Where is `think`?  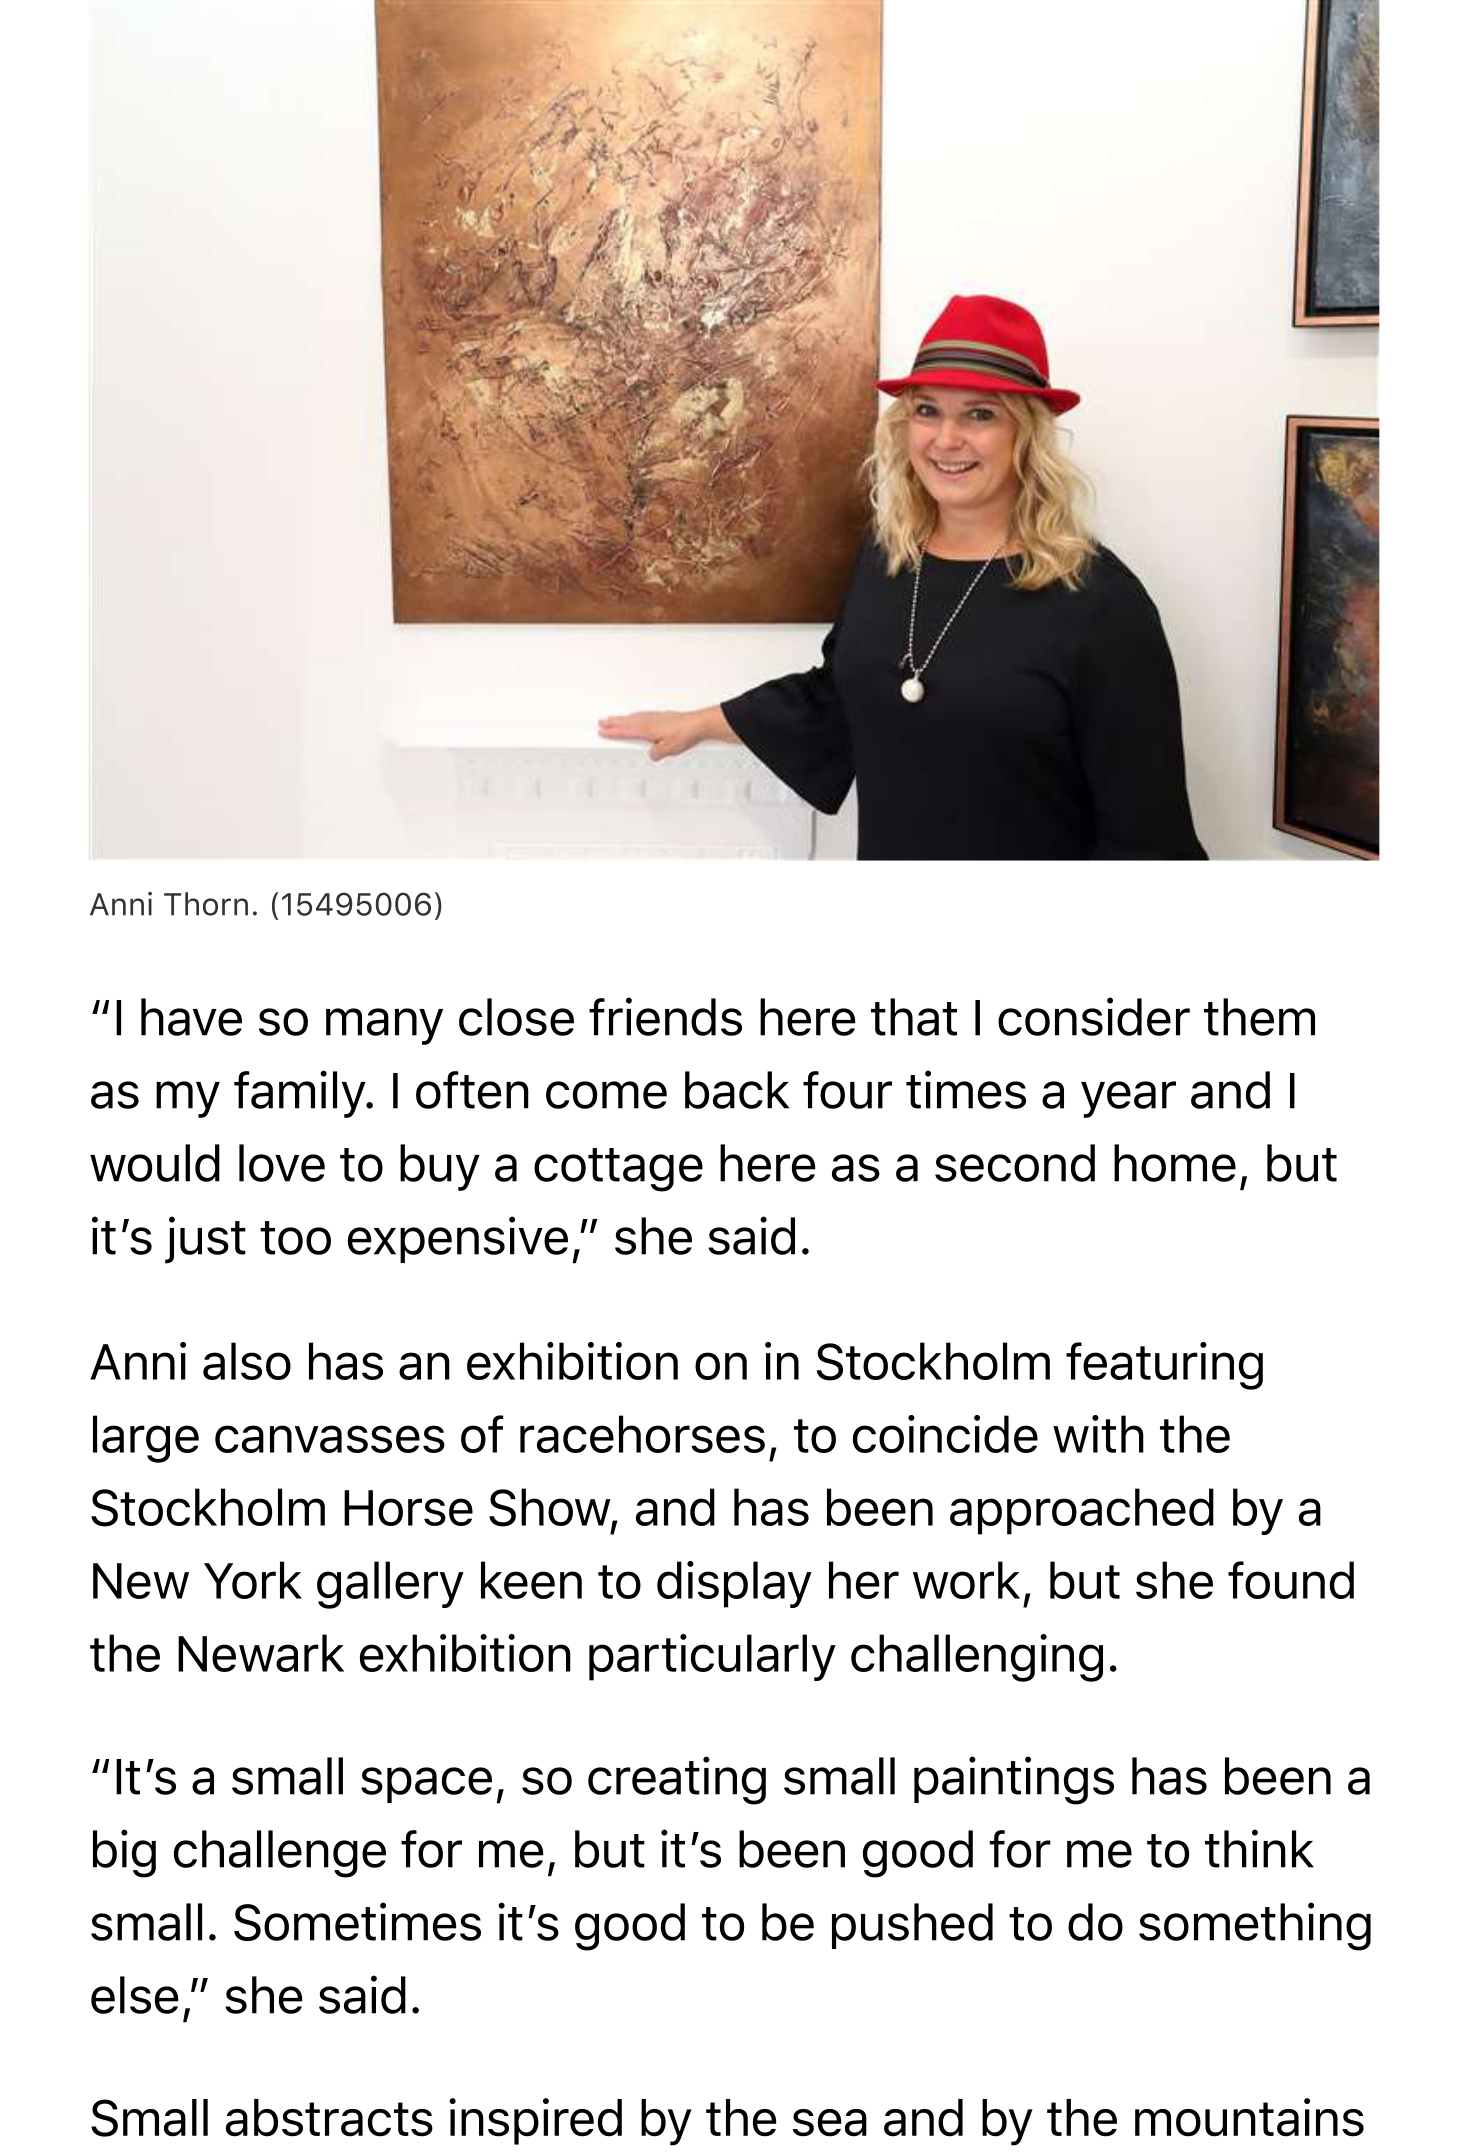 think is located at coordinates (1259, 1848).
